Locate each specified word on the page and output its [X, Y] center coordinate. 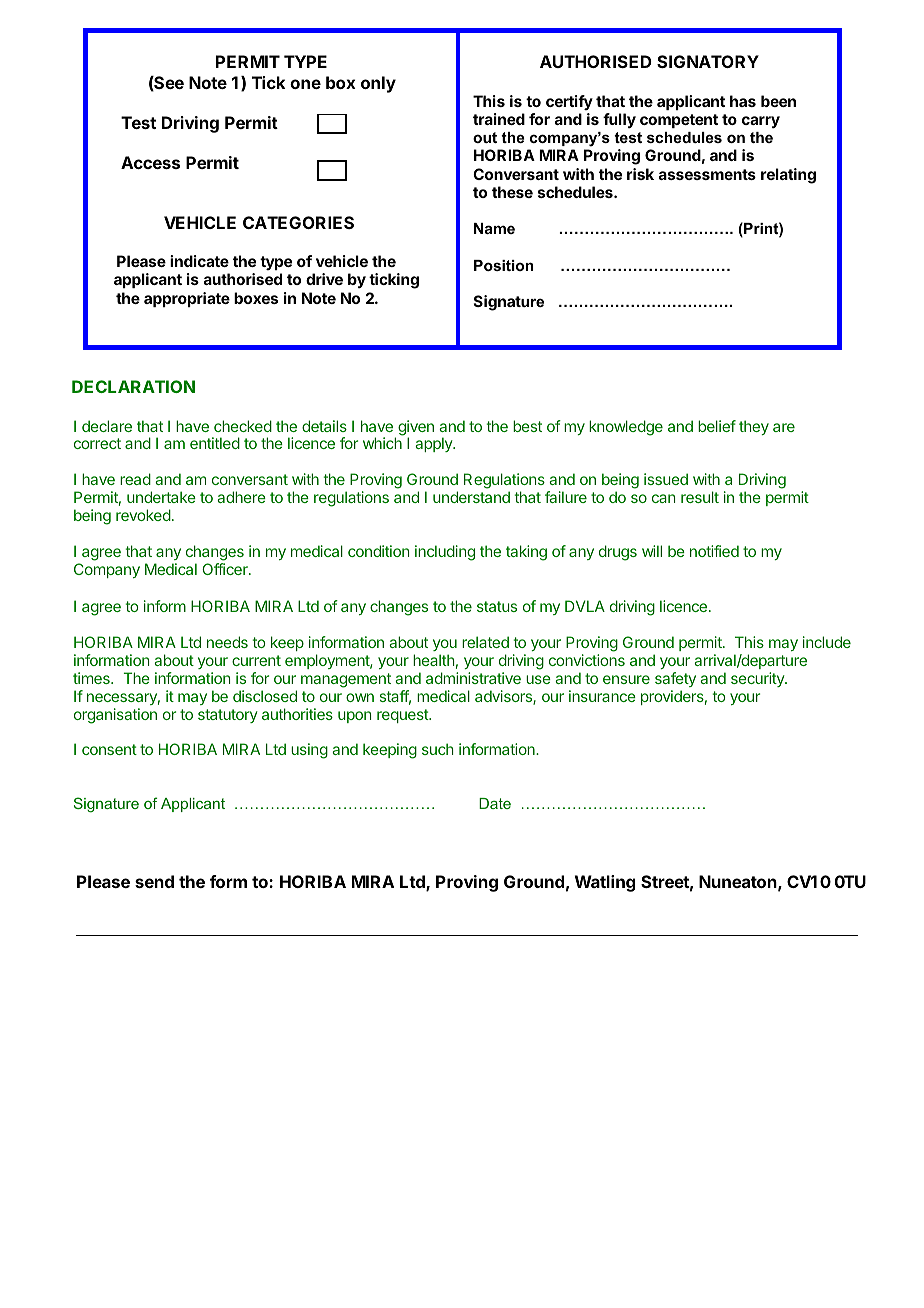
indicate [199, 261]
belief [717, 426]
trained [499, 119]
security [758, 679]
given [416, 429]
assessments [707, 174]
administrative [473, 678]
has [743, 101]
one [305, 84]
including [445, 553]
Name [494, 228]
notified [714, 551]
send [154, 881]
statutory [228, 716]
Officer [226, 569]
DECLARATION [133, 386]
